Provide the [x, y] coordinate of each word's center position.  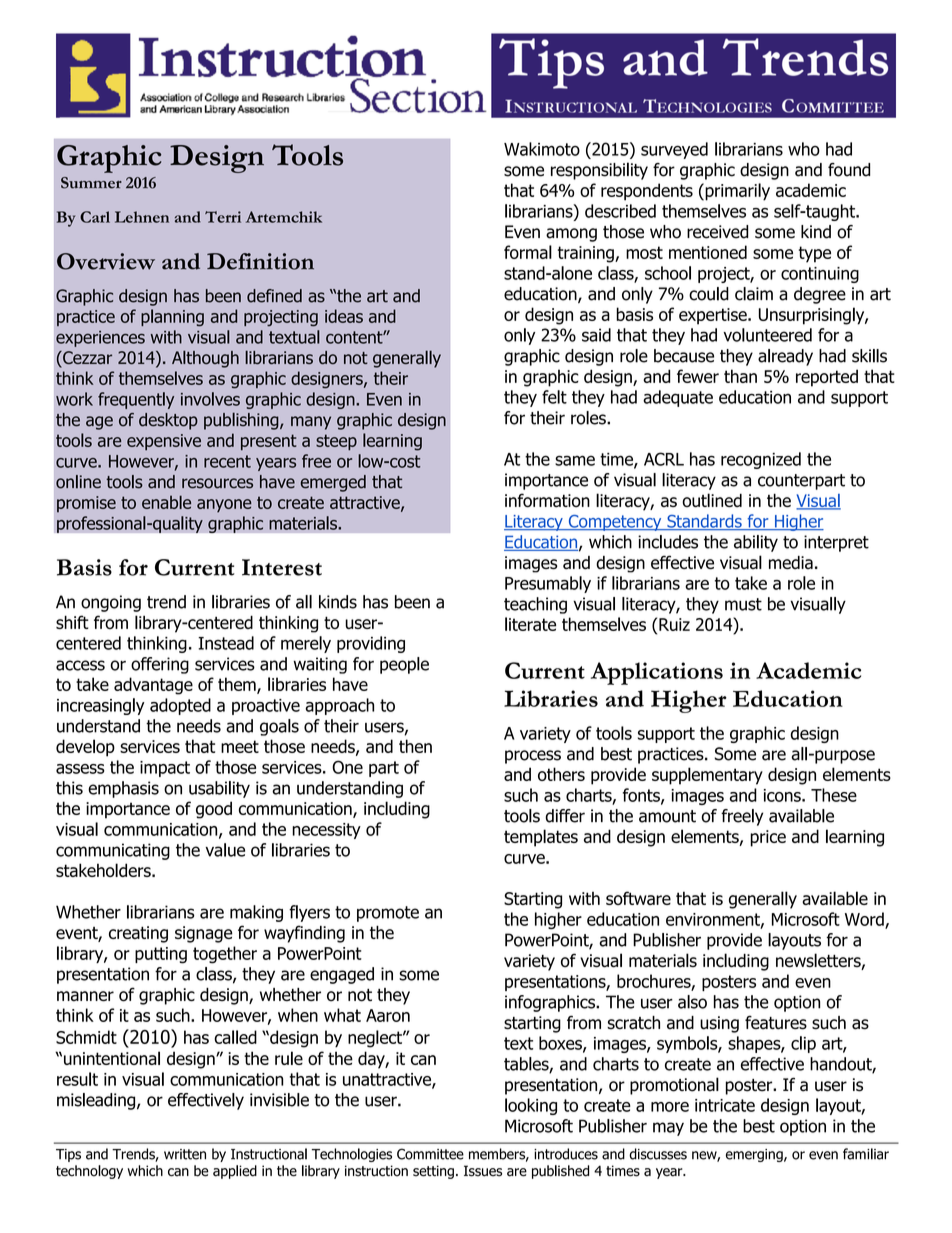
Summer [91, 183]
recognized [761, 460]
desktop [168, 421]
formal [528, 252]
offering [160, 665]
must [743, 604]
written [185, 1154]
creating [138, 934]
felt [554, 397]
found [849, 170]
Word [865, 920]
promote [388, 914]
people [404, 665]
